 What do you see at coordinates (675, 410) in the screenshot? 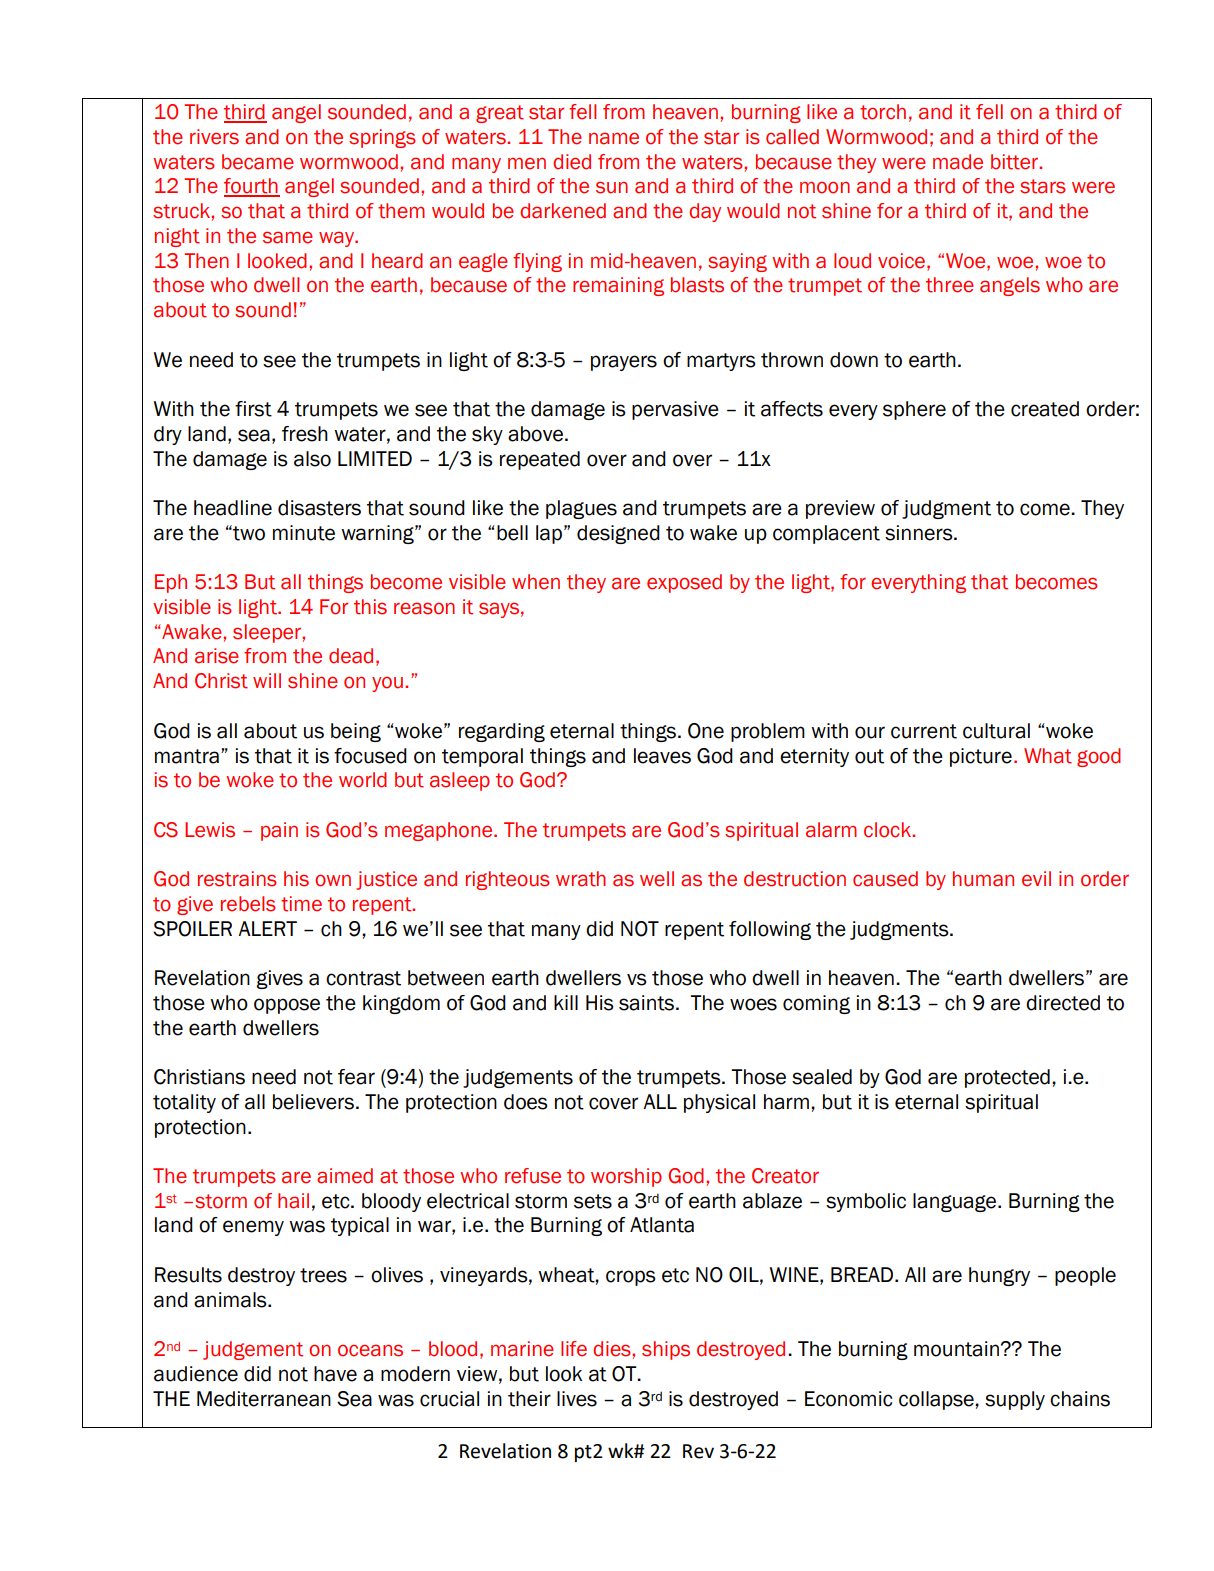
I see `pervasive` at bounding box center [675, 410].
